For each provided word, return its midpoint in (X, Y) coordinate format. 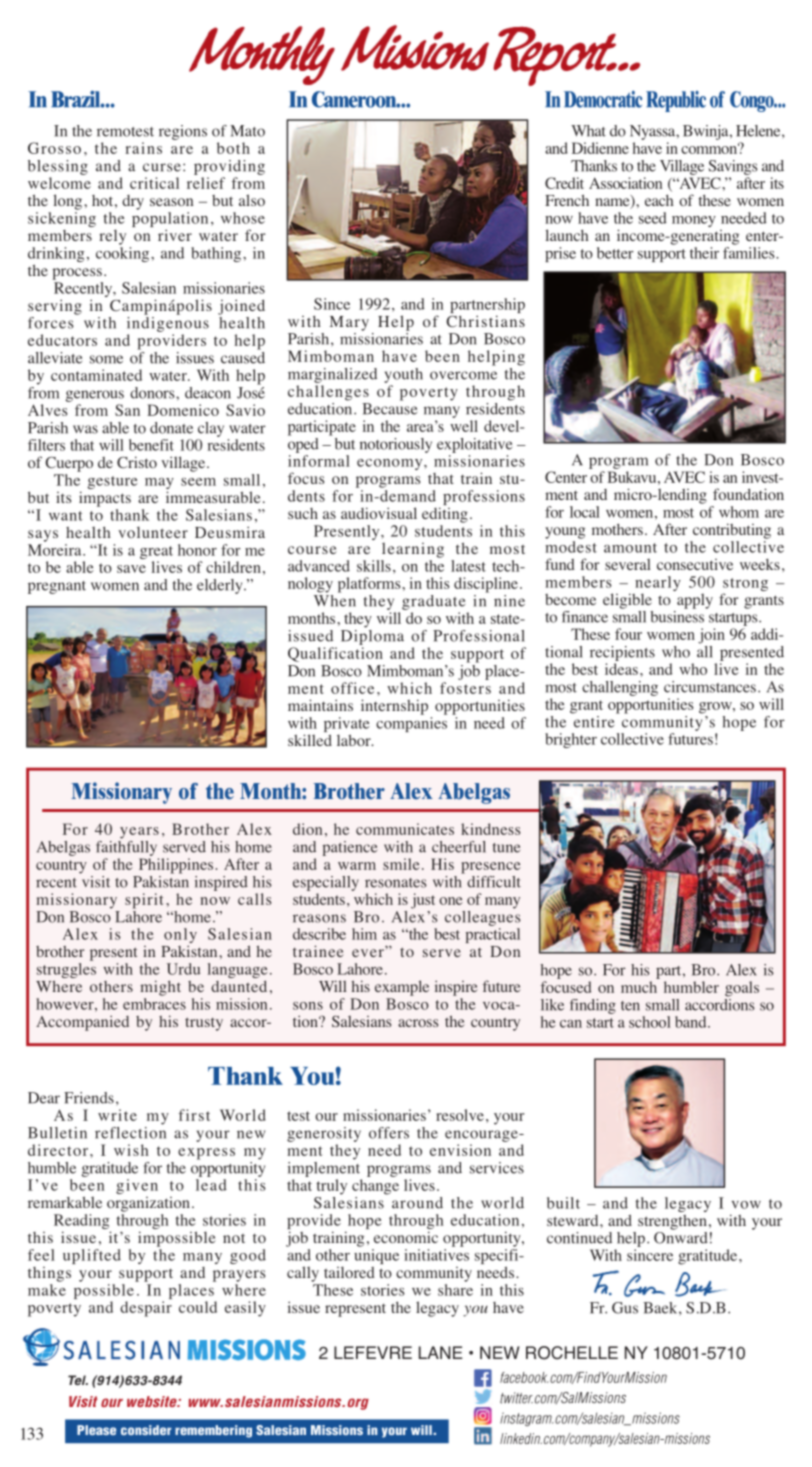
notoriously (396, 445)
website (153, 1401)
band (692, 1022)
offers (389, 1133)
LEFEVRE (373, 1352)
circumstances (710, 687)
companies (411, 724)
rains (144, 148)
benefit (151, 445)
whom (739, 512)
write (117, 1115)
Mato (247, 131)
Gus (625, 1308)
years (139, 833)
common (710, 149)
